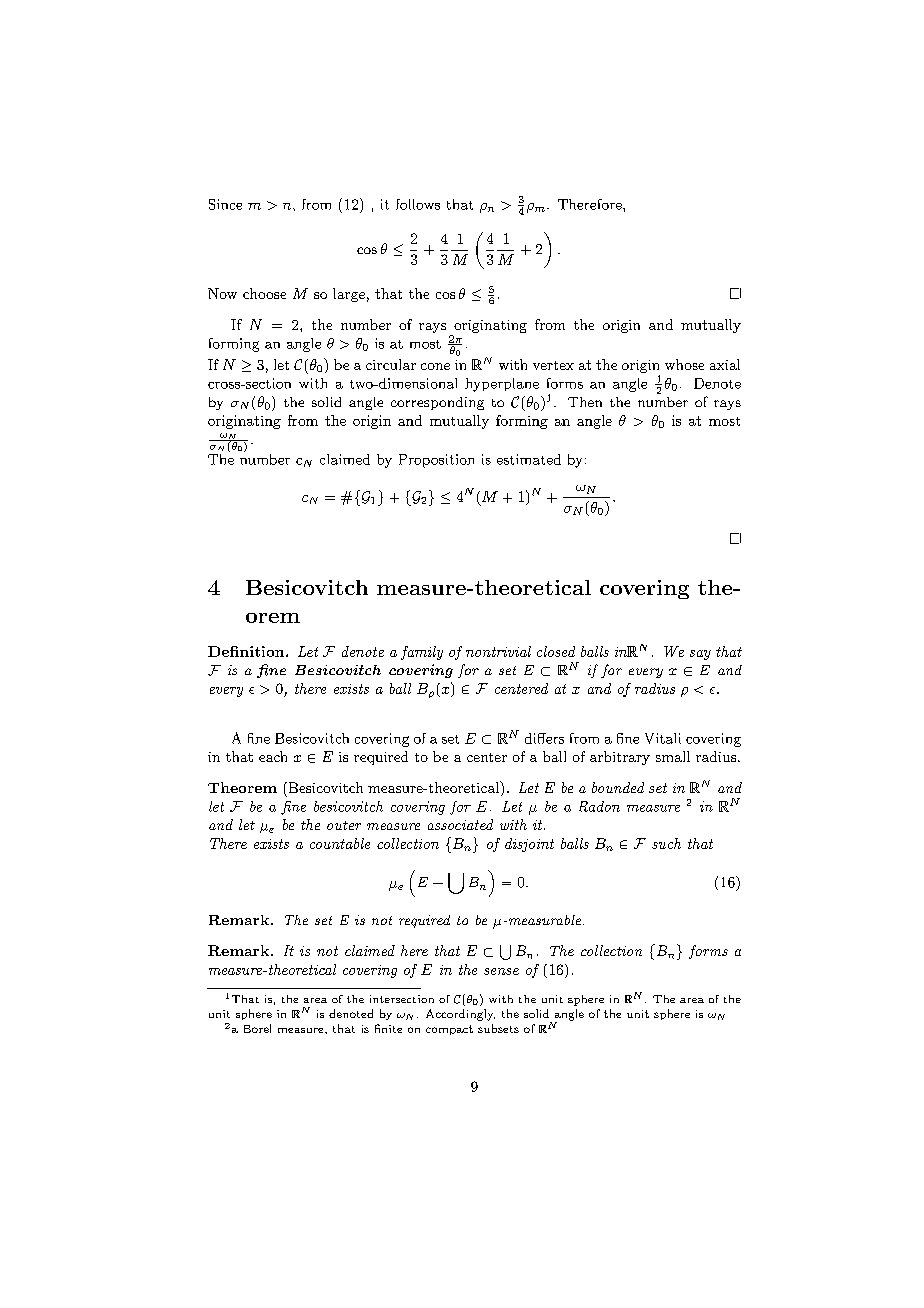  What do you see at coordinates (684, 364) in the image?
I see `whose` at bounding box center [684, 364].
